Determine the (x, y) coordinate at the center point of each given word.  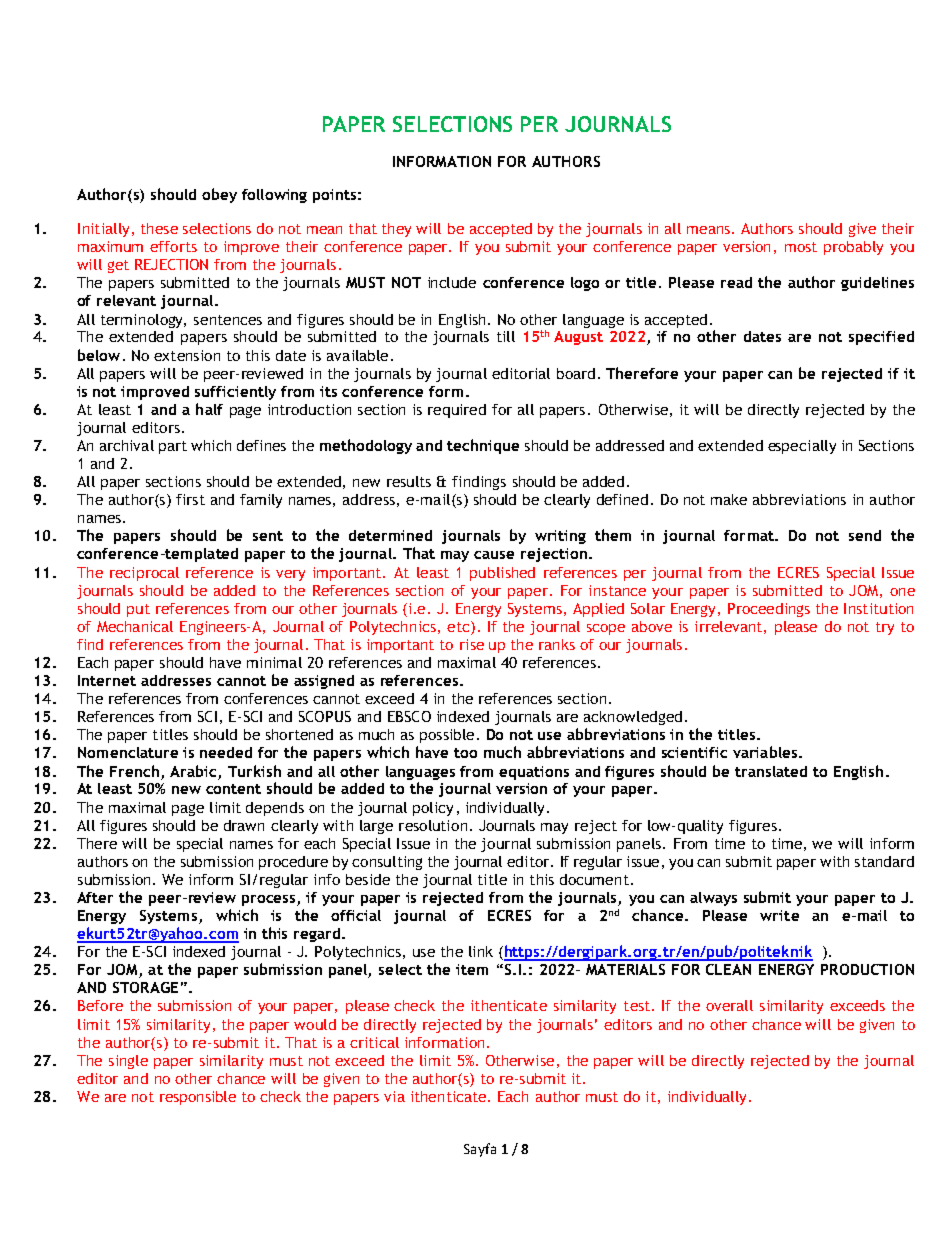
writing (560, 537)
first (190, 499)
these (159, 228)
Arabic (193, 771)
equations (534, 773)
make (729, 499)
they (396, 230)
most (801, 247)
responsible (198, 1098)
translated (771, 771)
